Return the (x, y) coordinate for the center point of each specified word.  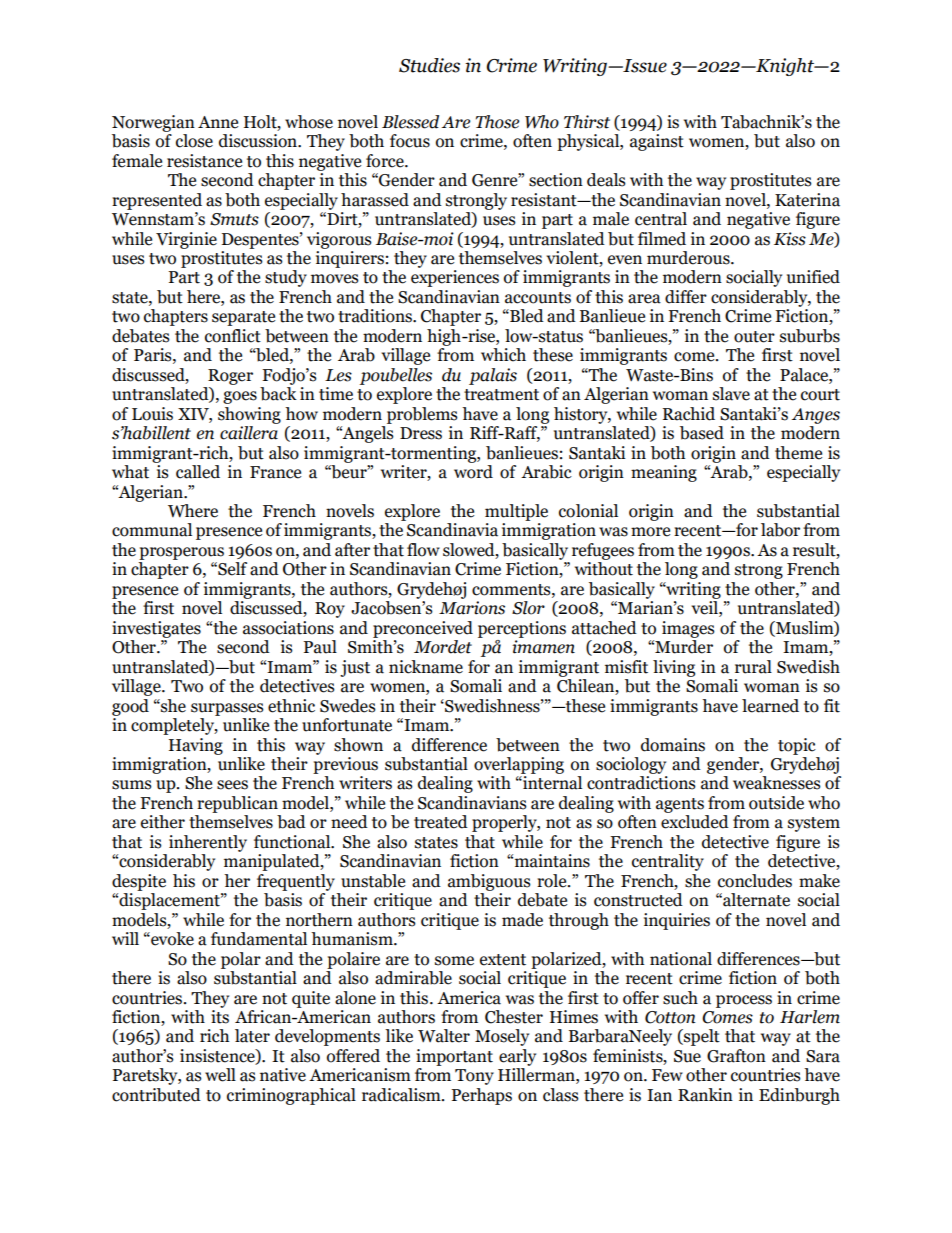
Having (196, 746)
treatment (501, 395)
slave (731, 394)
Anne (218, 122)
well (220, 1075)
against (657, 142)
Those (497, 122)
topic (797, 746)
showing (249, 415)
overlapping (519, 765)
